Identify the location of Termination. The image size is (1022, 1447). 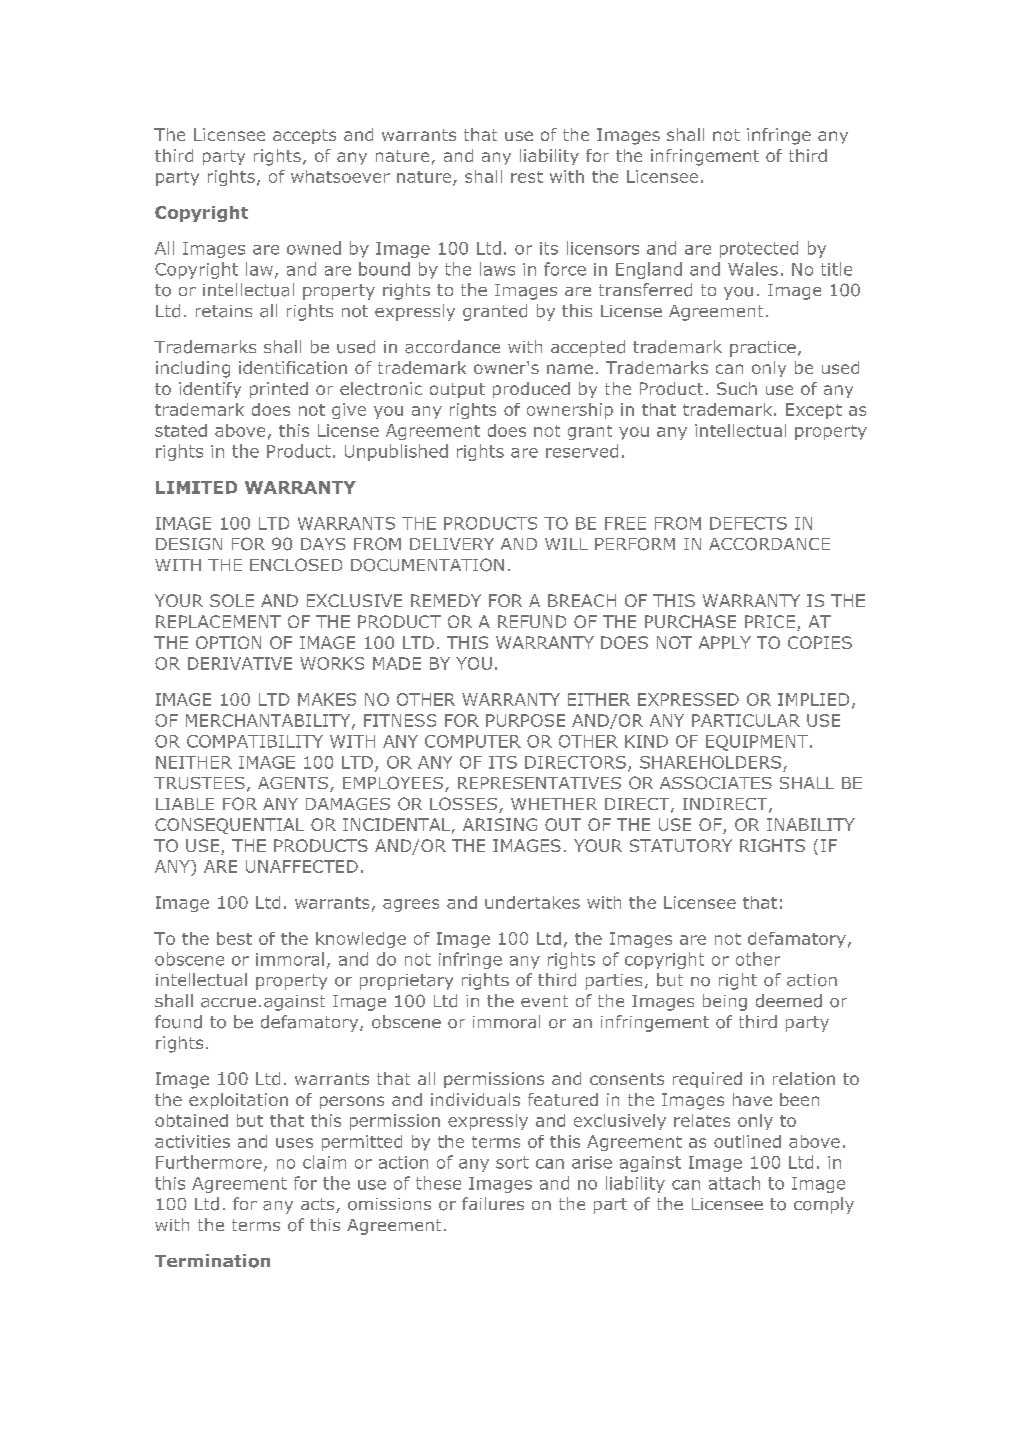
(212, 1261).
